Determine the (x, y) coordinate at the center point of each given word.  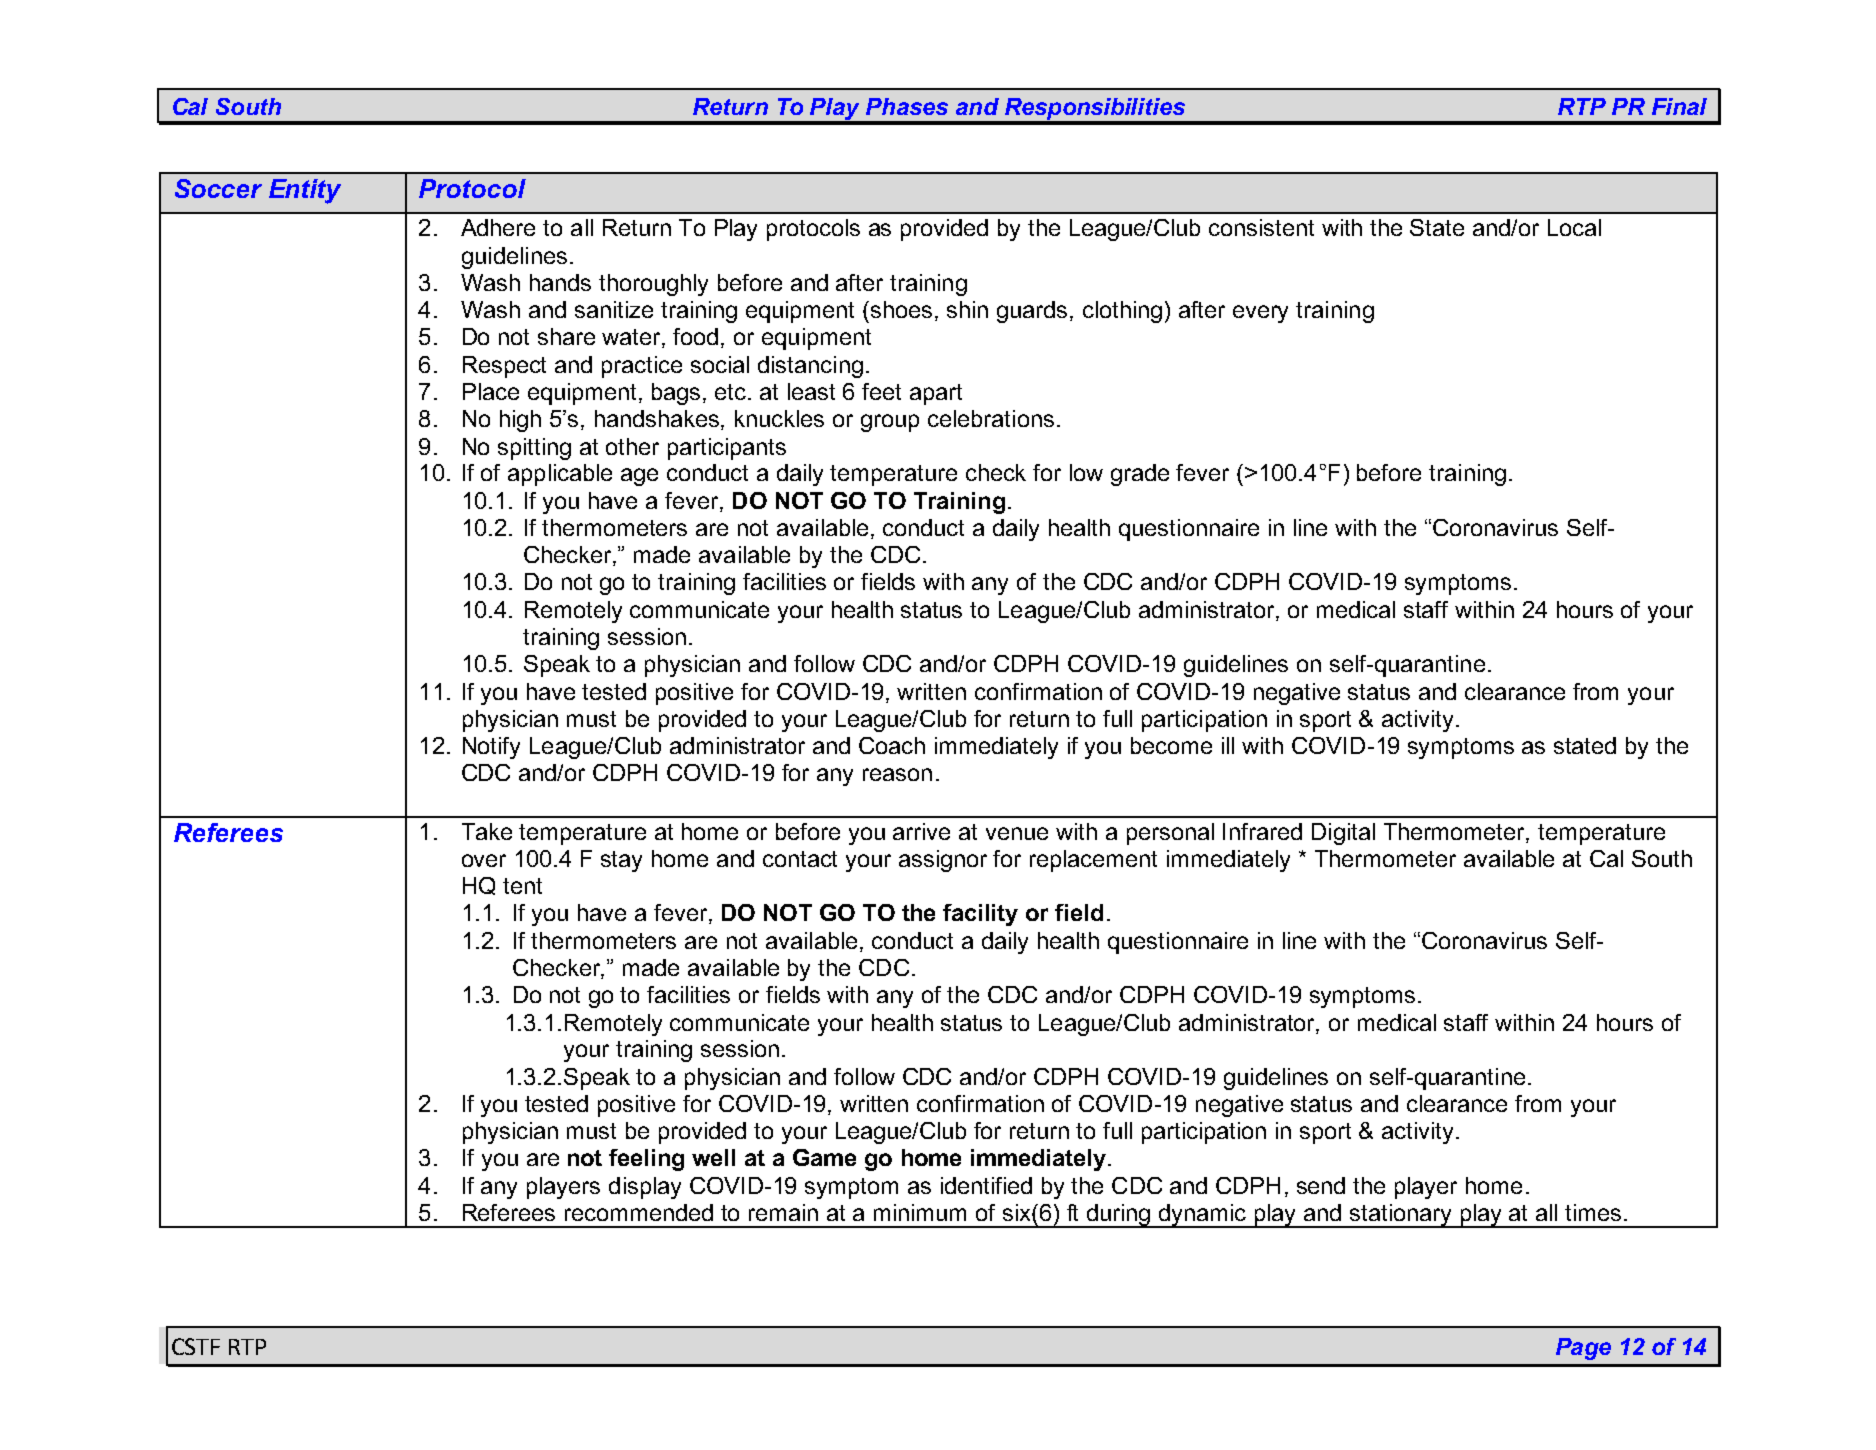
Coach (892, 745)
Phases (907, 106)
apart (936, 394)
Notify (491, 748)
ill (1228, 745)
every (1260, 314)
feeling (646, 1160)
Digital (1343, 834)
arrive (921, 831)
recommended (639, 1212)
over (484, 860)
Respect (504, 367)
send (1321, 1185)
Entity (305, 191)
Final (1679, 106)
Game (824, 1157)
